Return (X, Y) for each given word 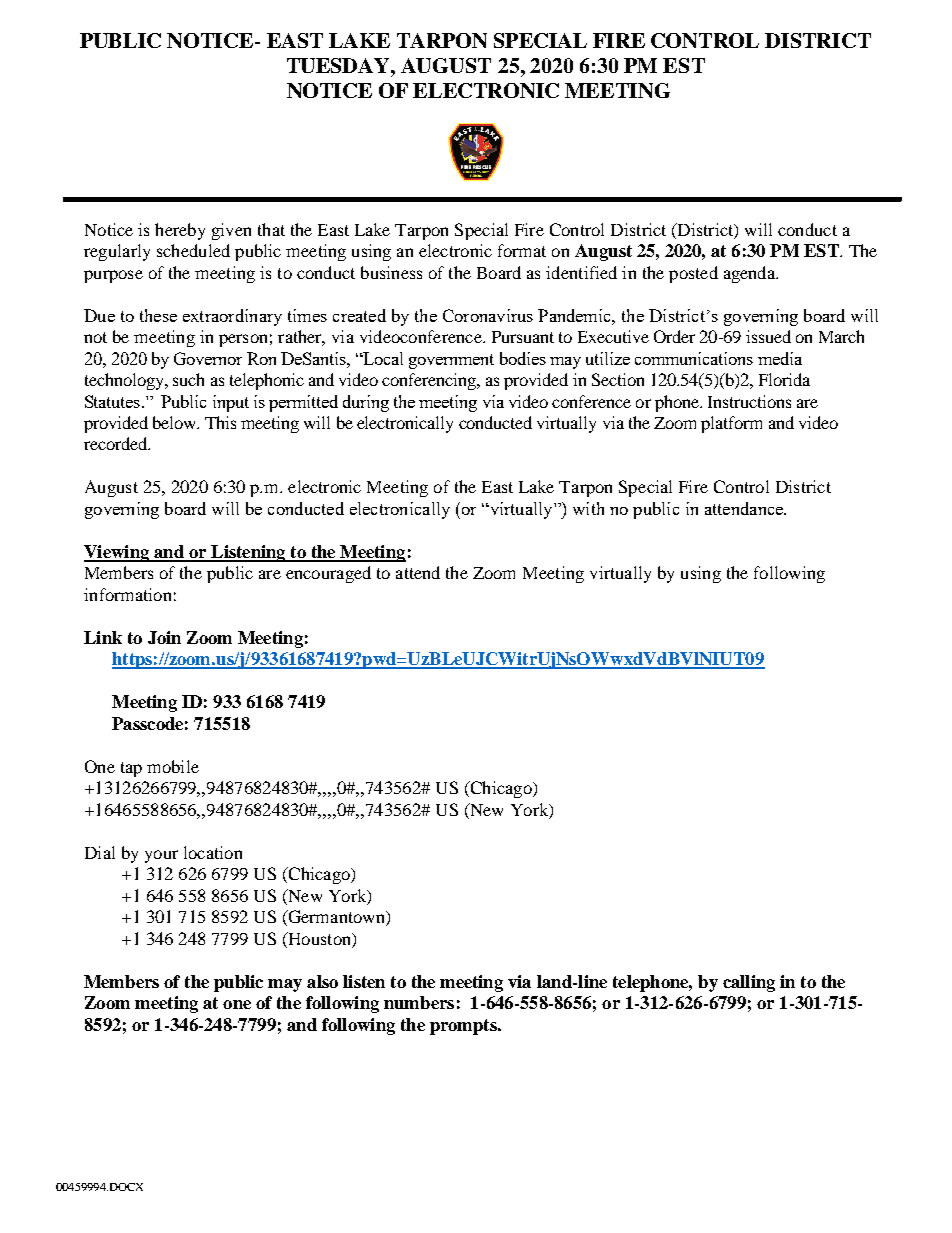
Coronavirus (488, 315)
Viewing (117, 553)
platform (731, 424)
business (391, 272)
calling (749, 983)
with (588, 508)
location (213, 852)
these (158, 315)
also (322, 981)
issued (768, 336)
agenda (751, 274)
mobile (173, 766)
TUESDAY (339, 65)
